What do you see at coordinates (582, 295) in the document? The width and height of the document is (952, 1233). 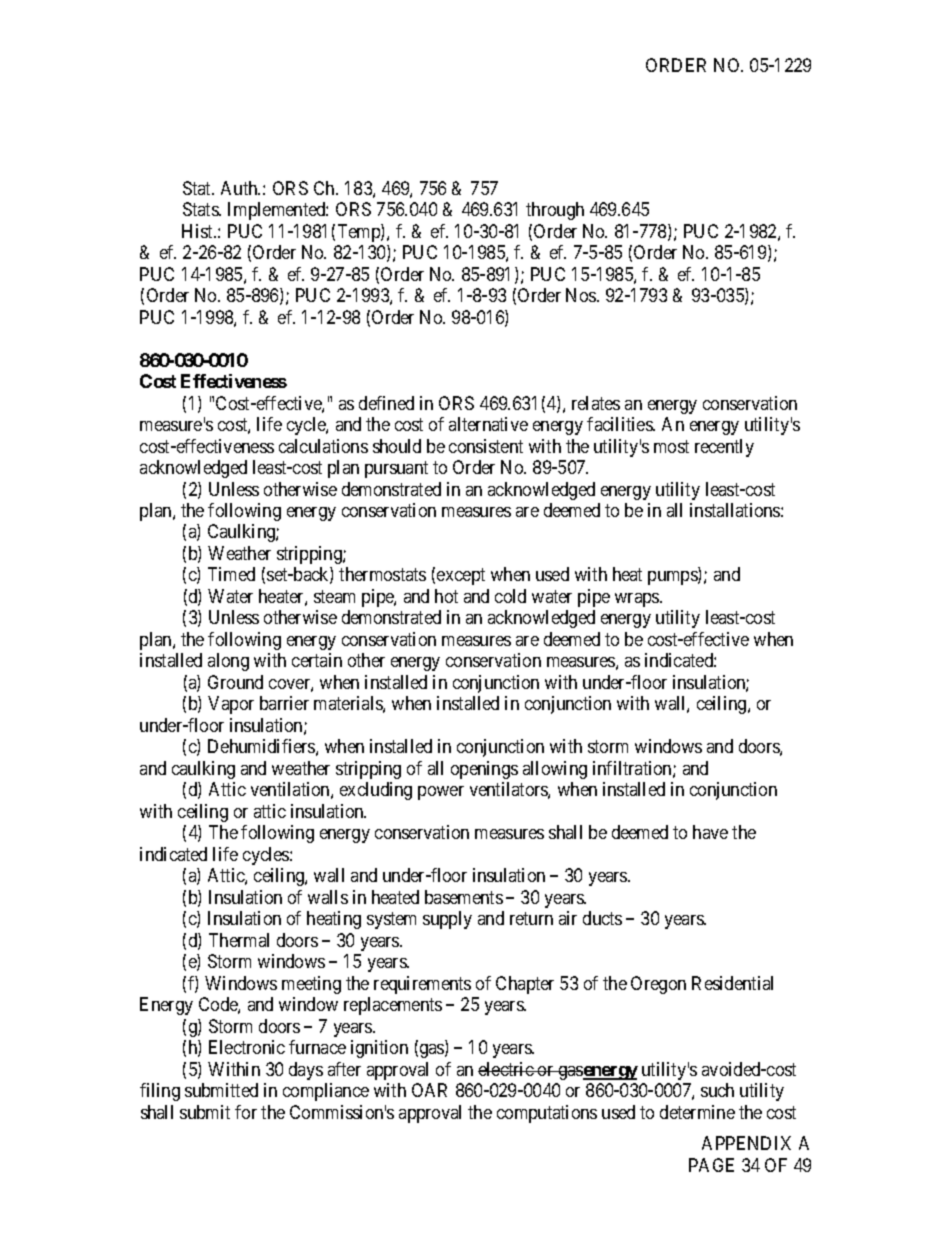 I see `Nos` at bounding box center [582, 295].
